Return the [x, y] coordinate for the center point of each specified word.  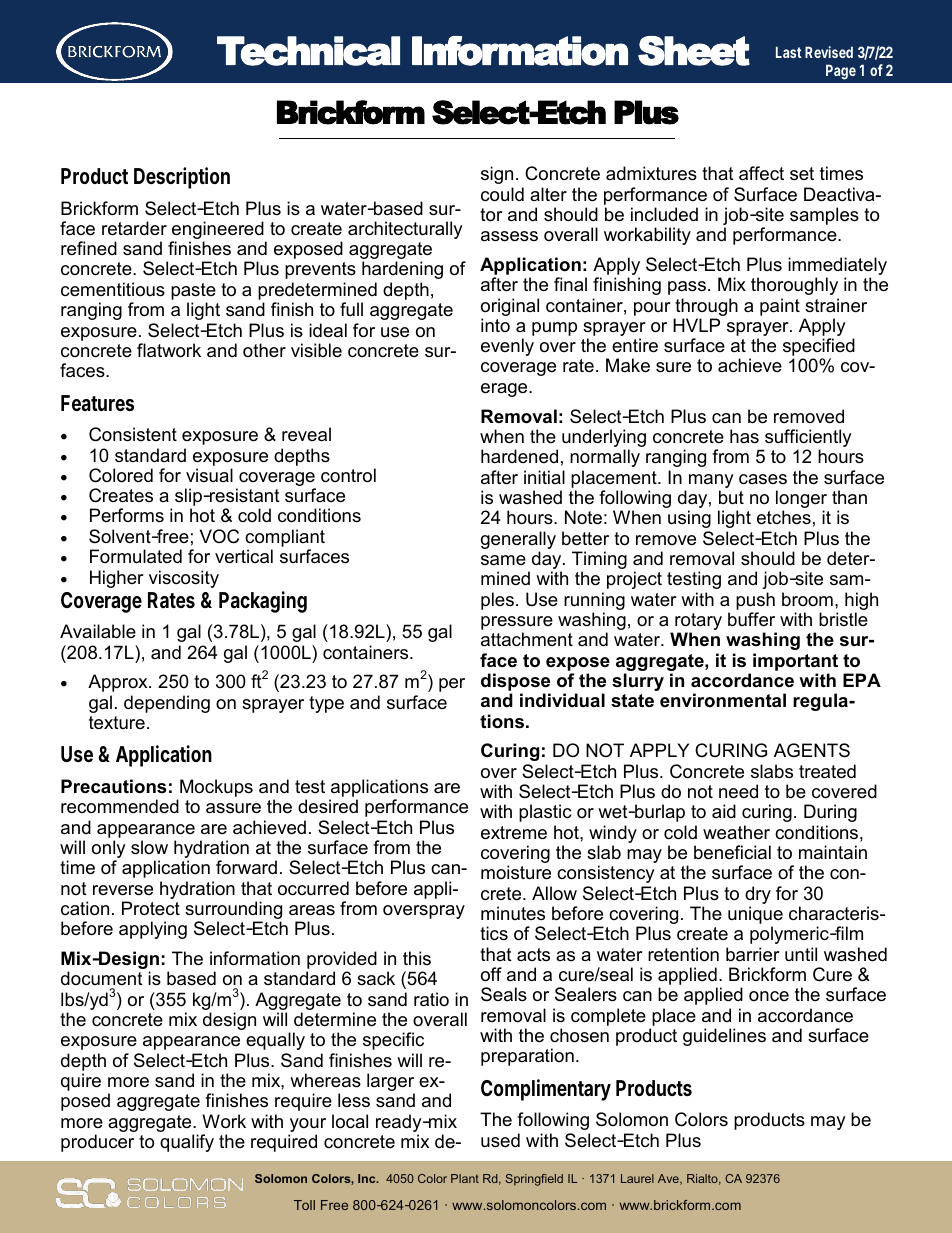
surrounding [233, 911]
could [502, 194]
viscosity [184, 579]
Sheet [694, 51]
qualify [187, 1143]
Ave [669, 1179]
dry [758, 895]
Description [182, 178]
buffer [751, 619]
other [264, 350]
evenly [507, 347]
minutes [513, 913]
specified [819, 348]
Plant [465, 1178]
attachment [527, 639]
